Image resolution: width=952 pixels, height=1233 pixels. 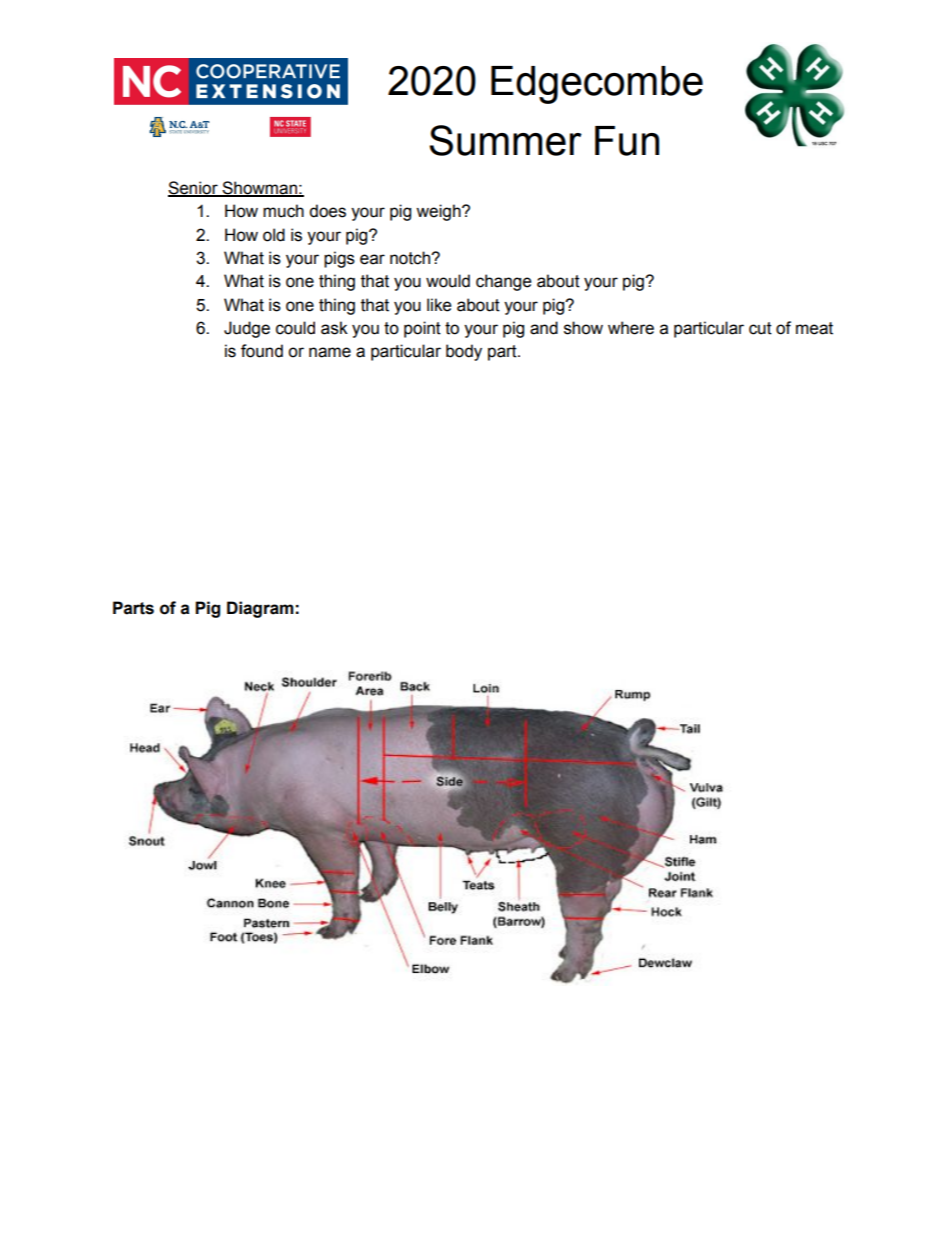 I want to click on body, so click(x=464, y=352).
